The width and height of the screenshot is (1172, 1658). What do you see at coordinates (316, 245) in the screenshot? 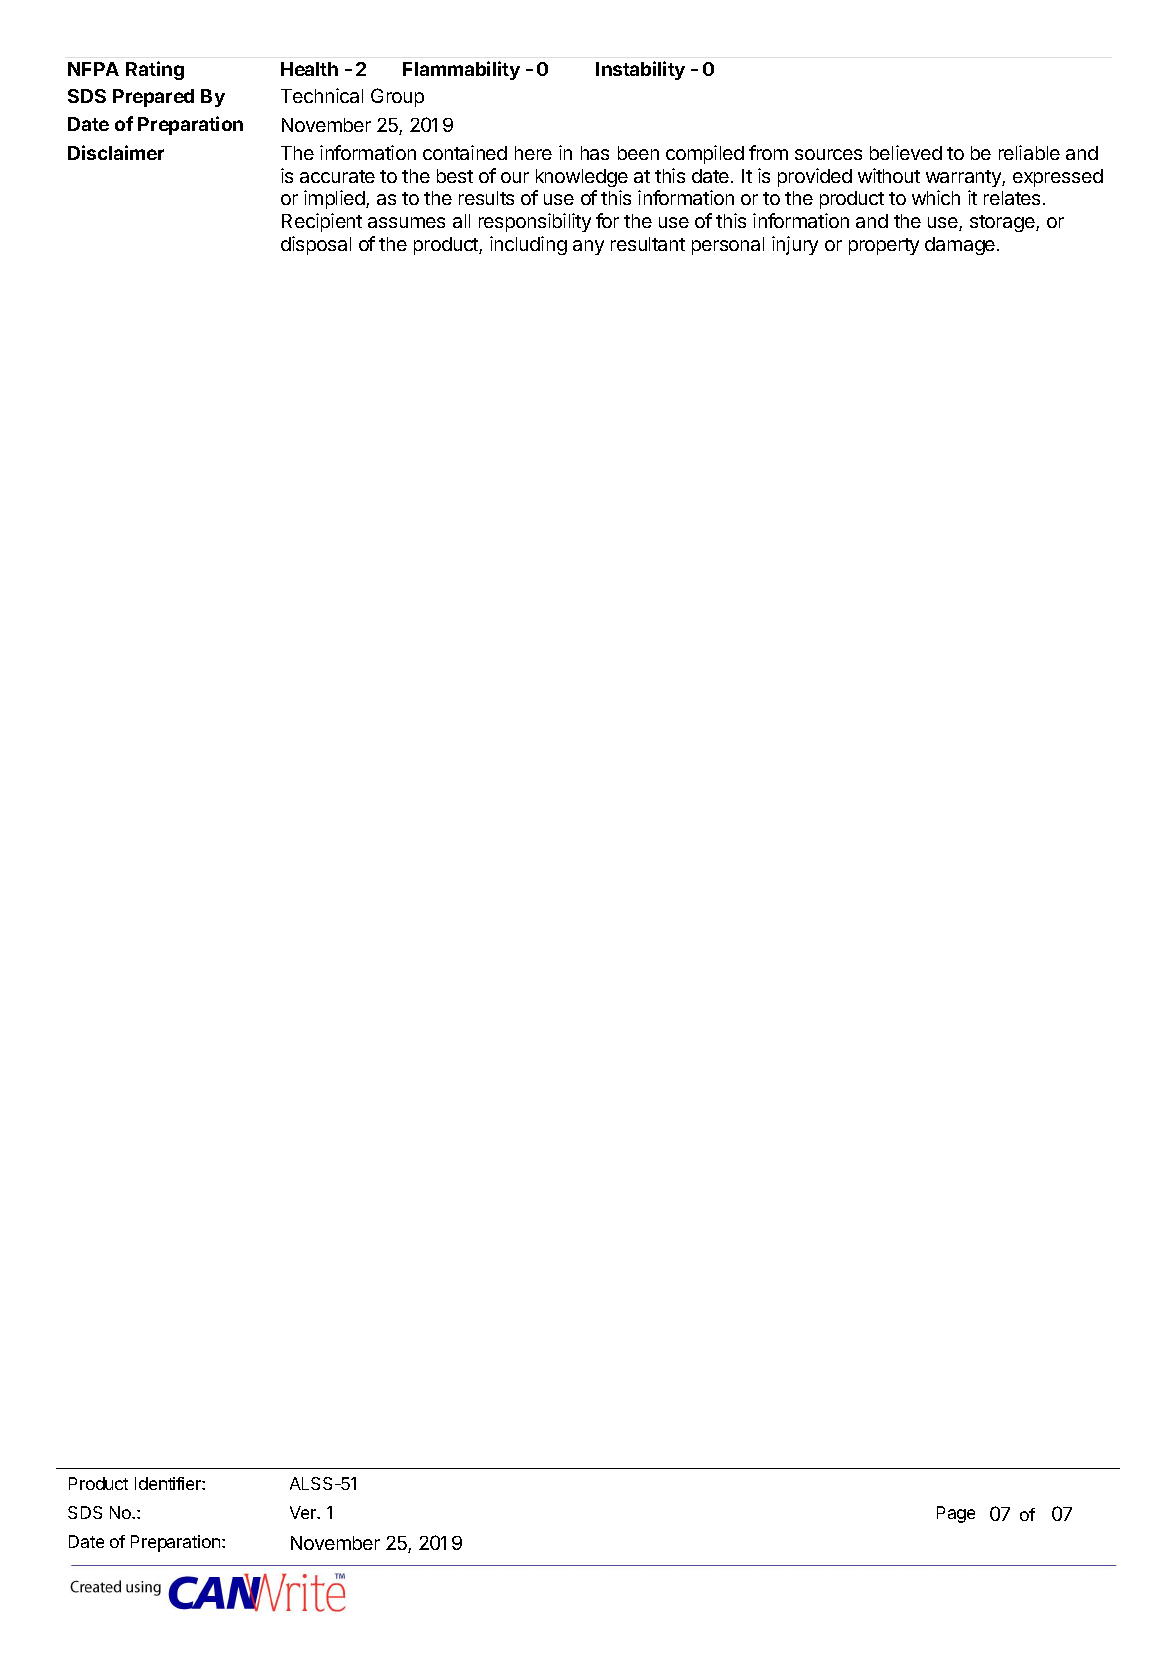
I see `disposal` at bounding box center [316, 245].
